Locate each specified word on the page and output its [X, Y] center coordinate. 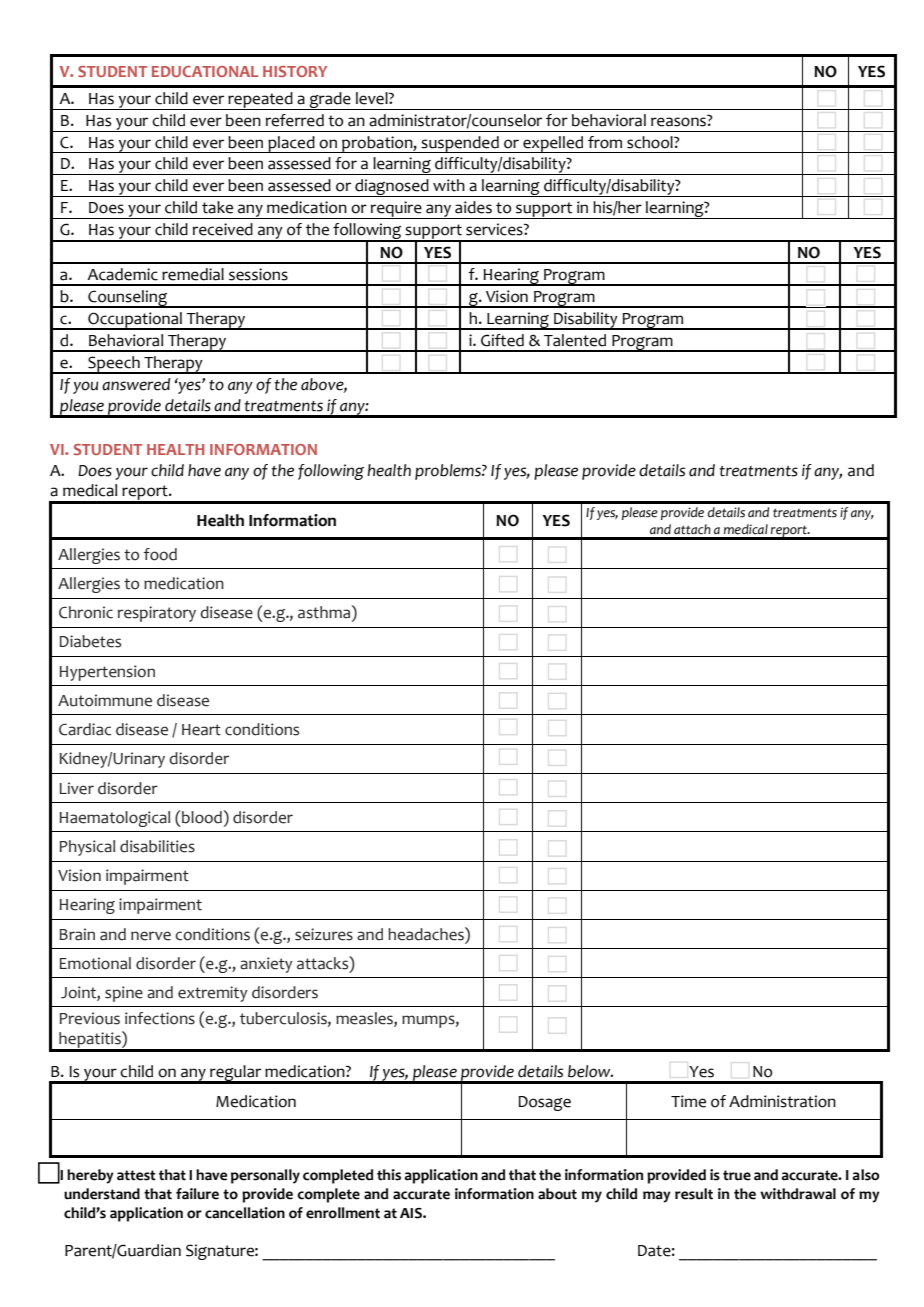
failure [197, 1194]
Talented [575, 340]
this [389, 1175]
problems [449, 472]
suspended [460, 144]
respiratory [157, 614]
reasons [679, 121]
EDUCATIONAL [205, 71]
